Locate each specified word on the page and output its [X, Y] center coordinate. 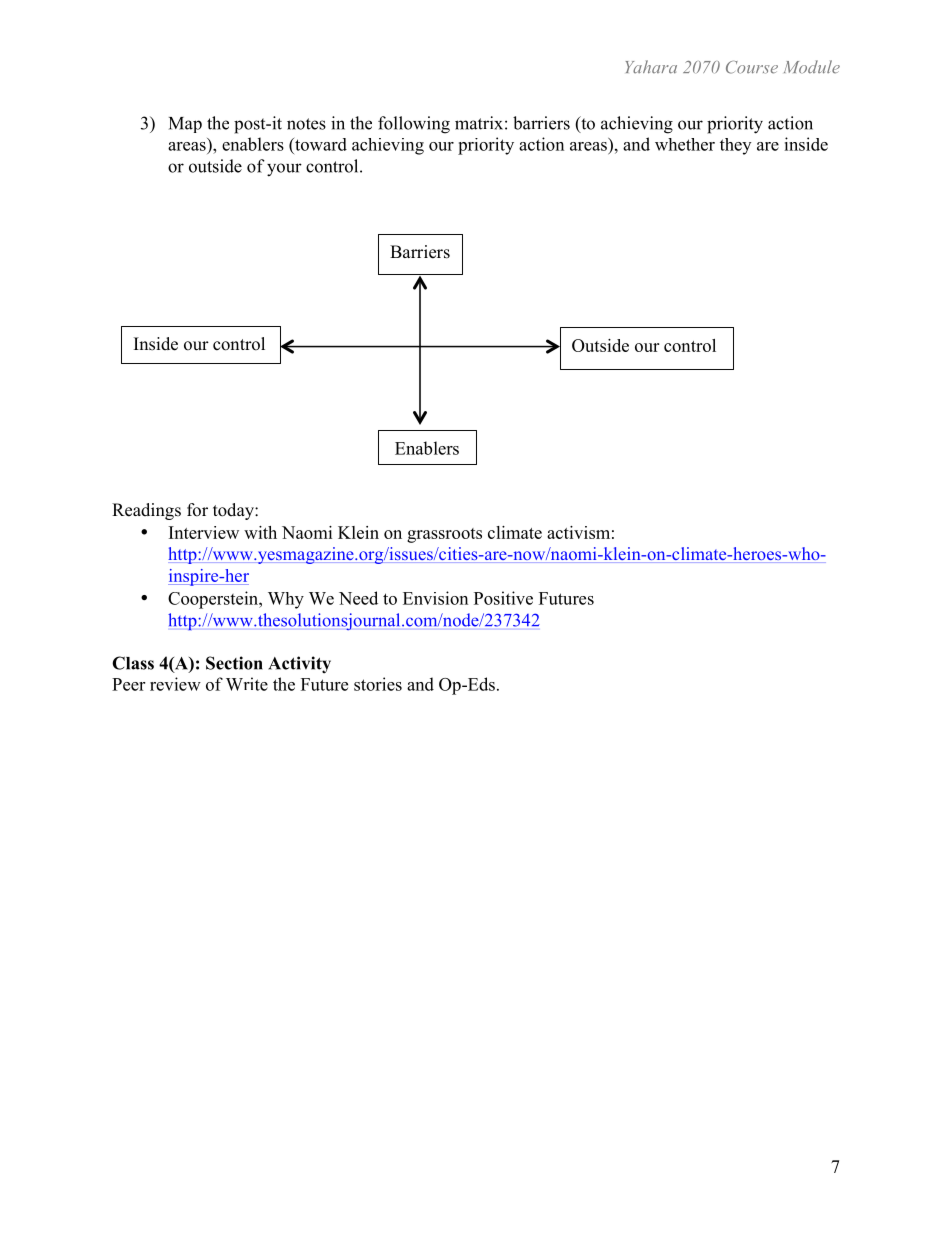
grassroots [444, 535]
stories [378, 684]
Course [752, 67]
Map [185, 125]
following [414, 125]
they [735, 146]
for [197, 510]
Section [234, 663]
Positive [503, 598]
